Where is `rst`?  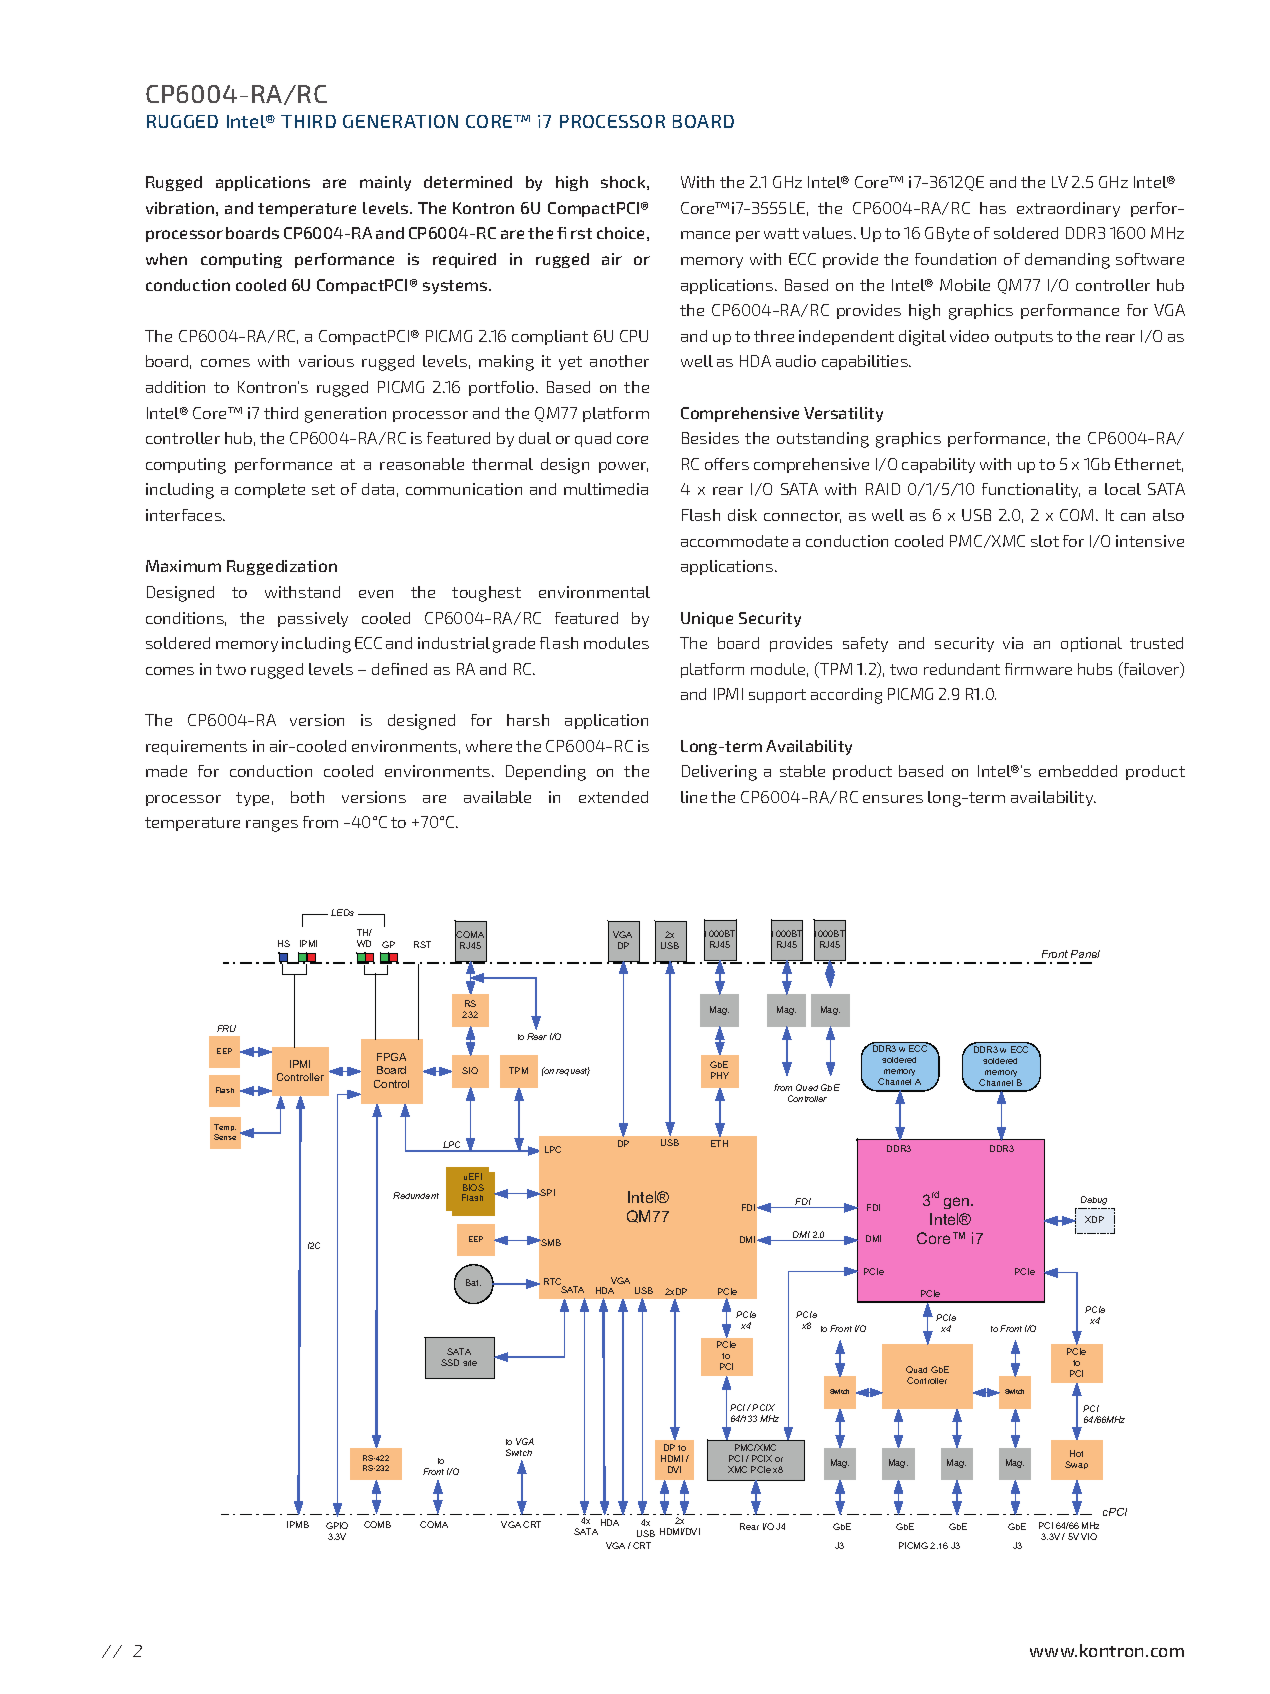 rst is located at coordinates (581, 233).
